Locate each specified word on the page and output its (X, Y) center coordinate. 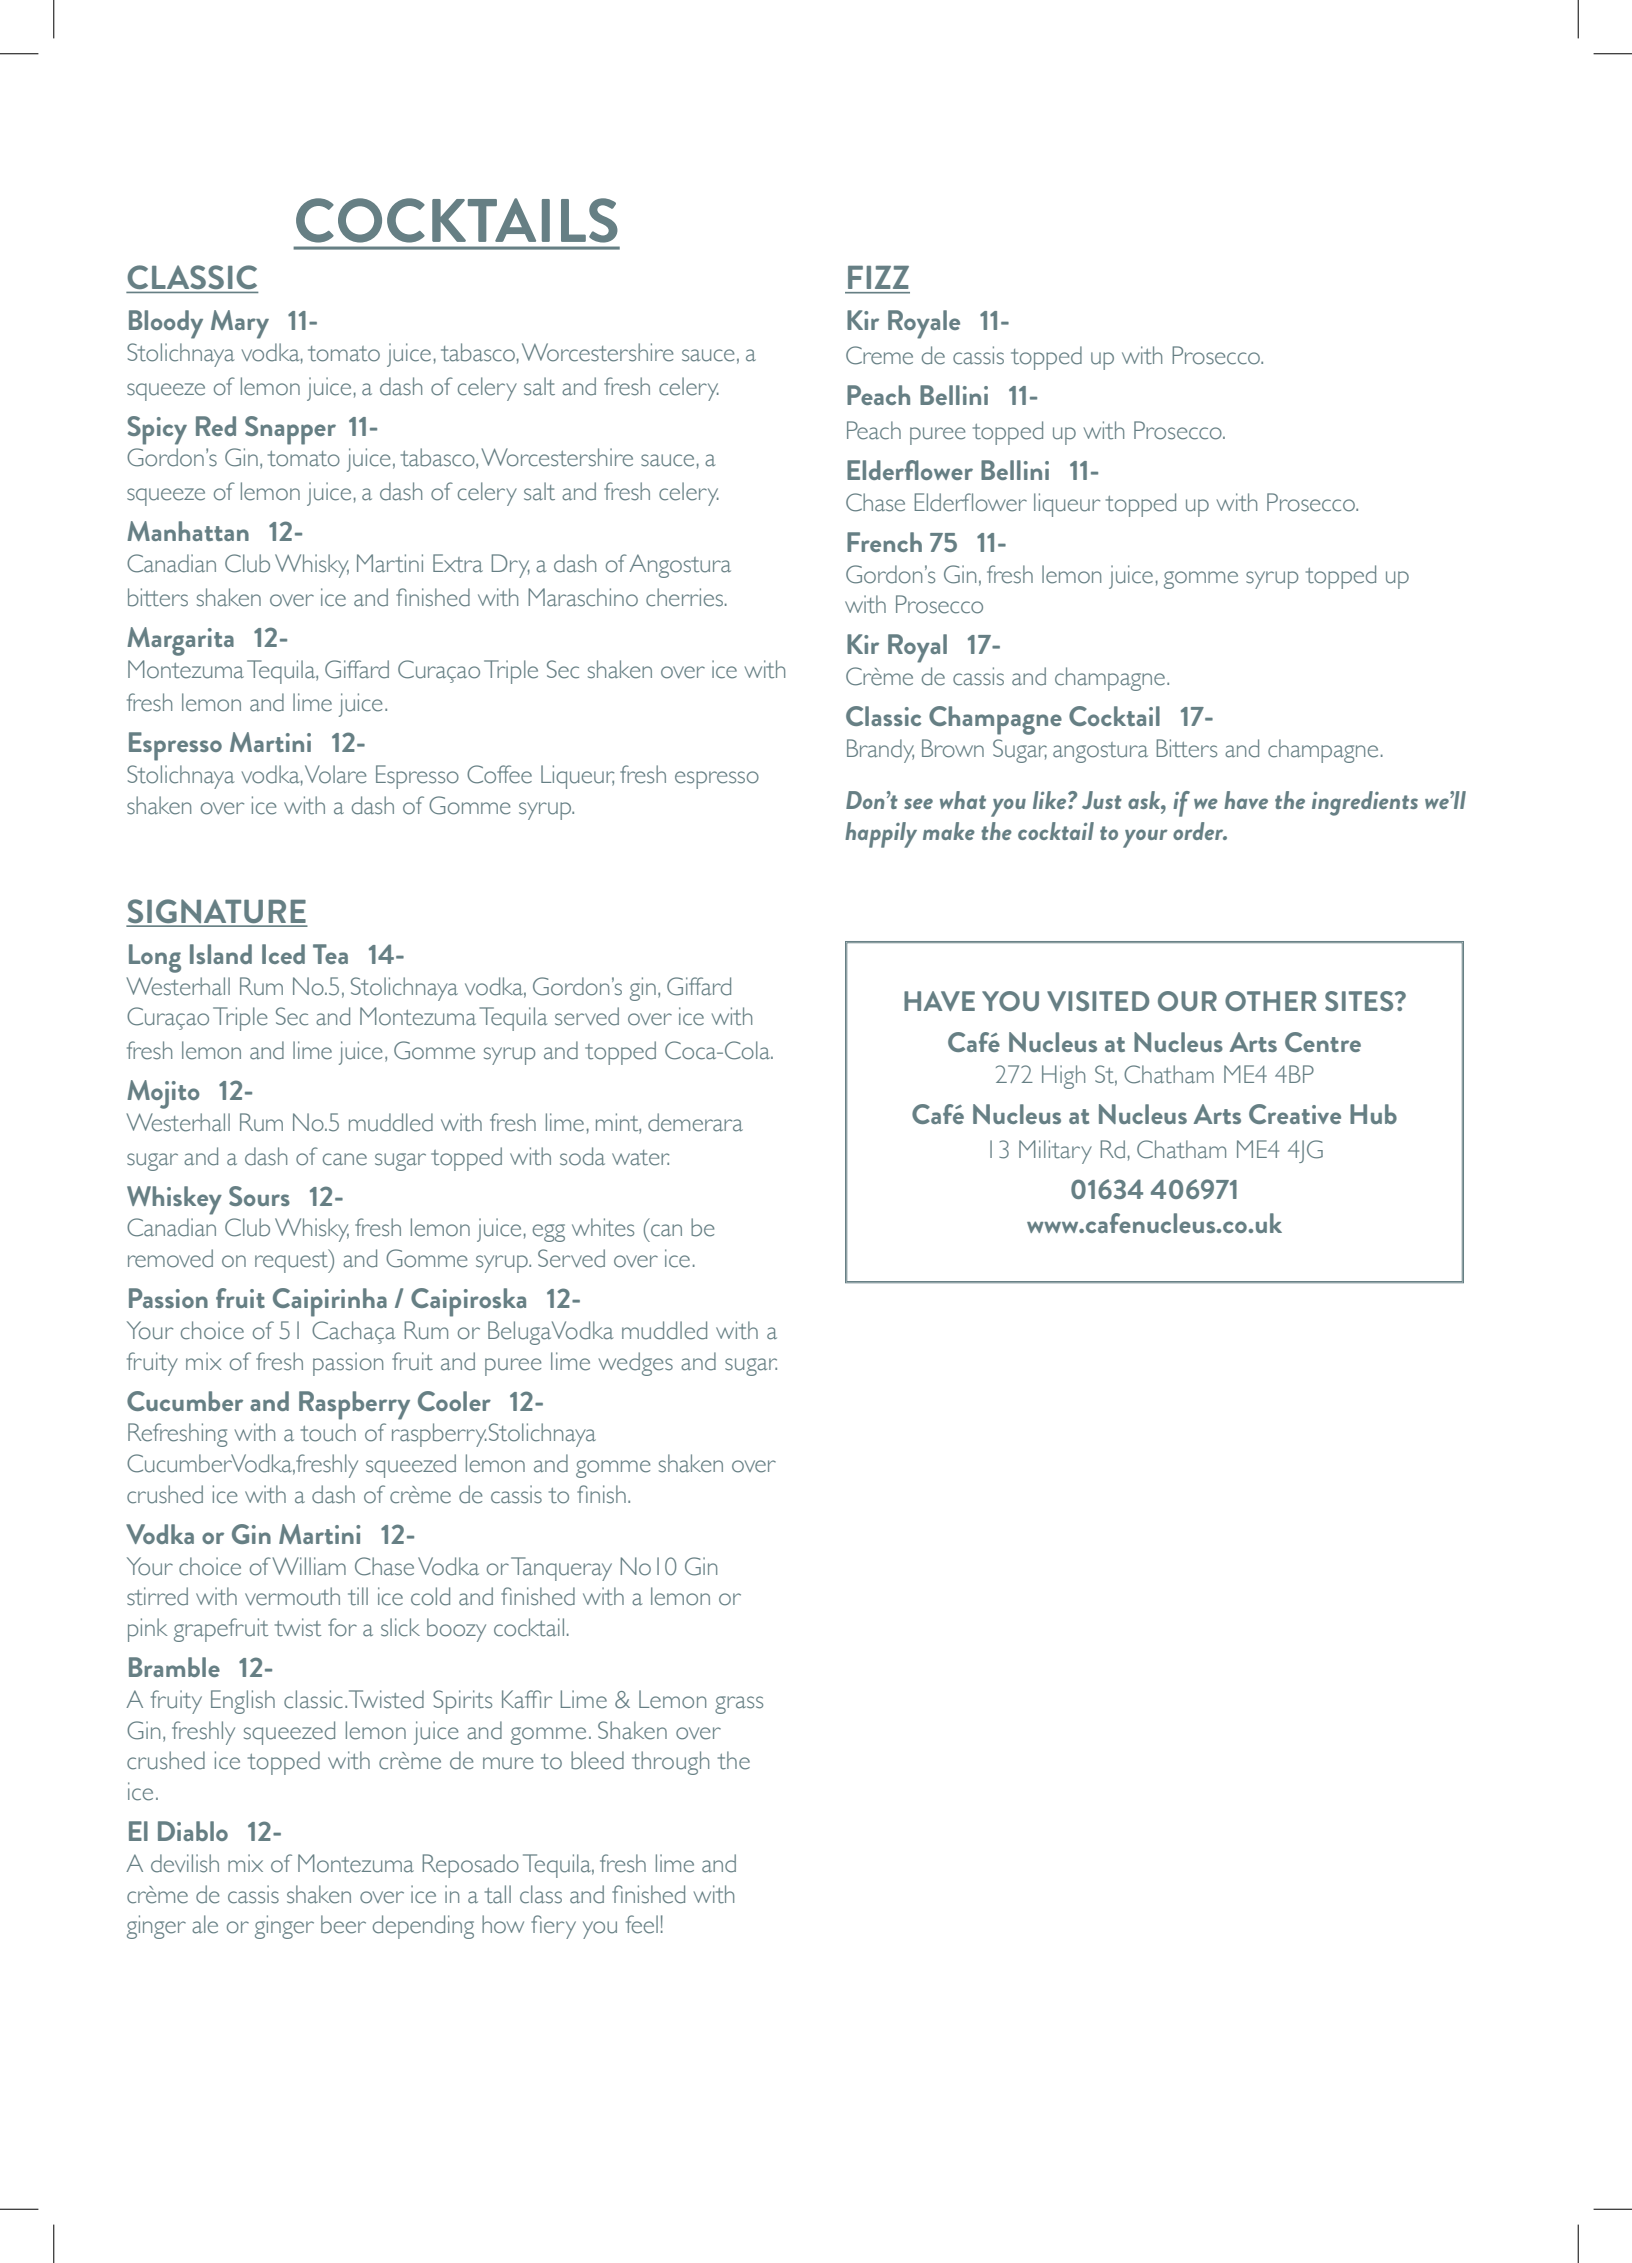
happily (881, 835)
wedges (636, 1364)
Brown (953, 748)
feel (642, 1924)
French (884, 542)
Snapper (290, 430)
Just (1102, 800)
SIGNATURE (216, 912)
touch (328, 1432)
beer (343, 1924)
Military (1055, 1152)
